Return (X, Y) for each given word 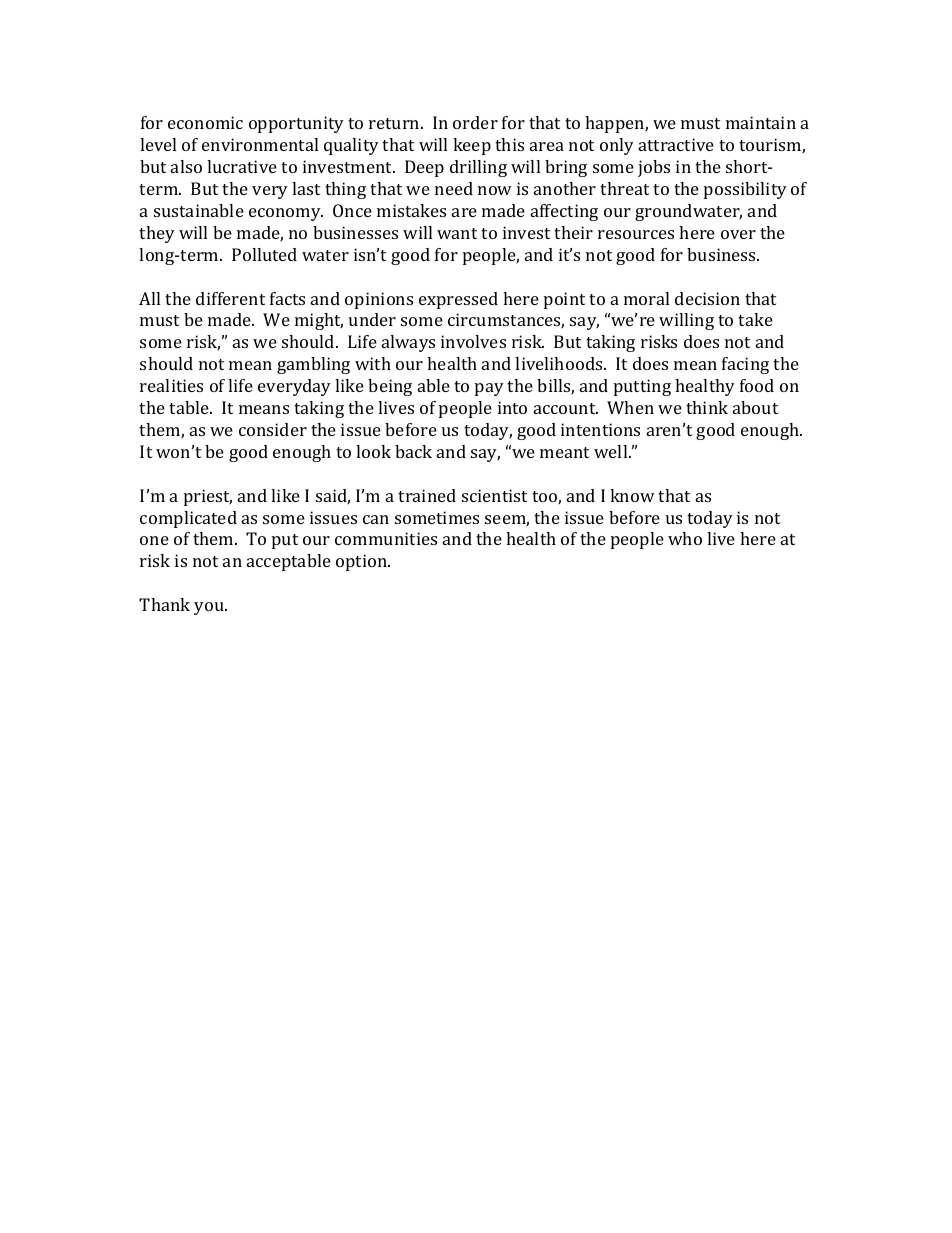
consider (273, 429)
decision (707, 298)
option (362, 562)
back (413, 451)
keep (472, 146)
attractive (676, 144)
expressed (458, 300)
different (230, 298)
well (612, 451)
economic (205, 122)
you (210, 608)
